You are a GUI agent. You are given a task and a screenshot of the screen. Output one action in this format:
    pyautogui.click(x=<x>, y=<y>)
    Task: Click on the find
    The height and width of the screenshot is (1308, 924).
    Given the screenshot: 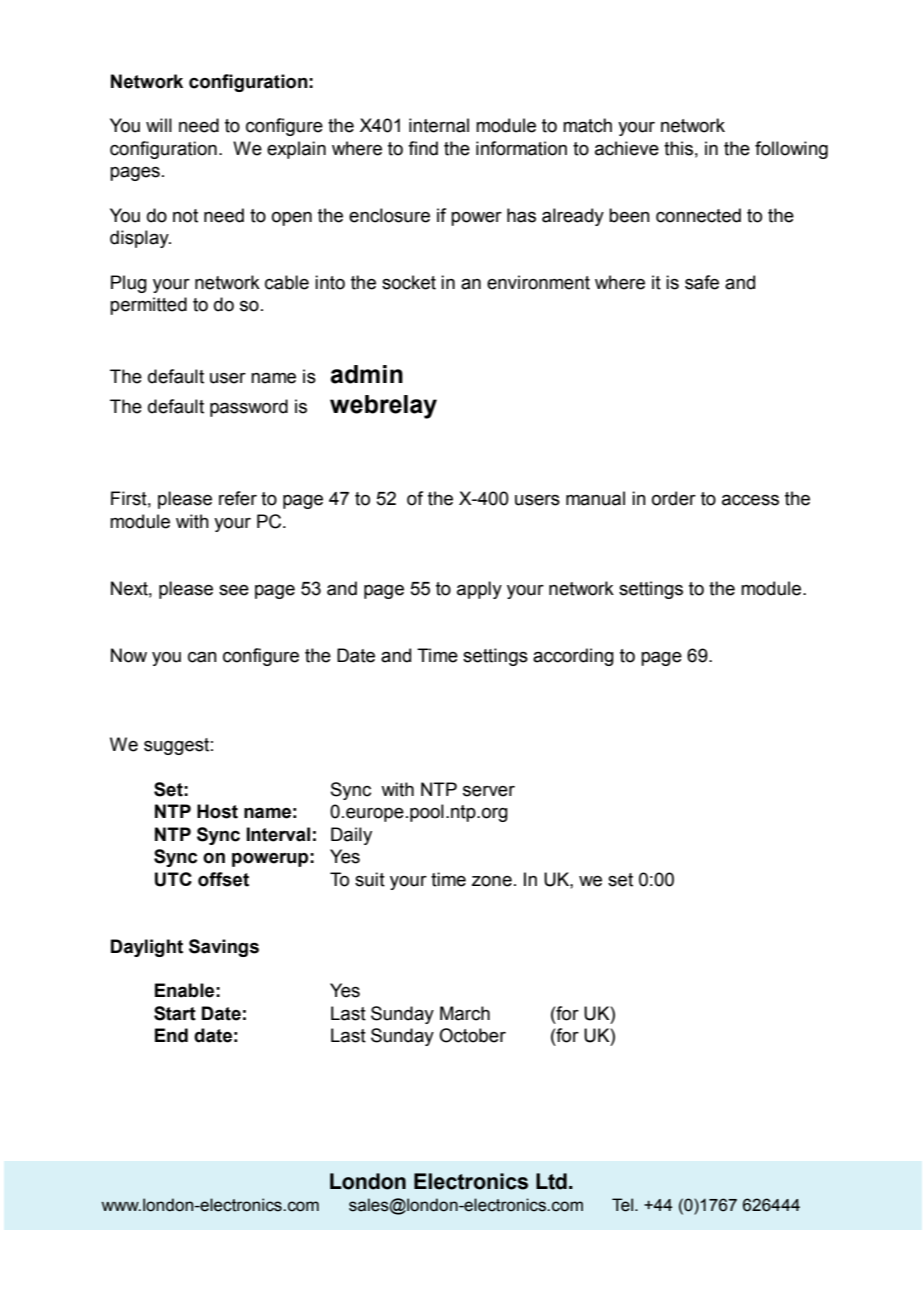 What is the action you would take?
    pyautogui.click(x=423, y=148)
